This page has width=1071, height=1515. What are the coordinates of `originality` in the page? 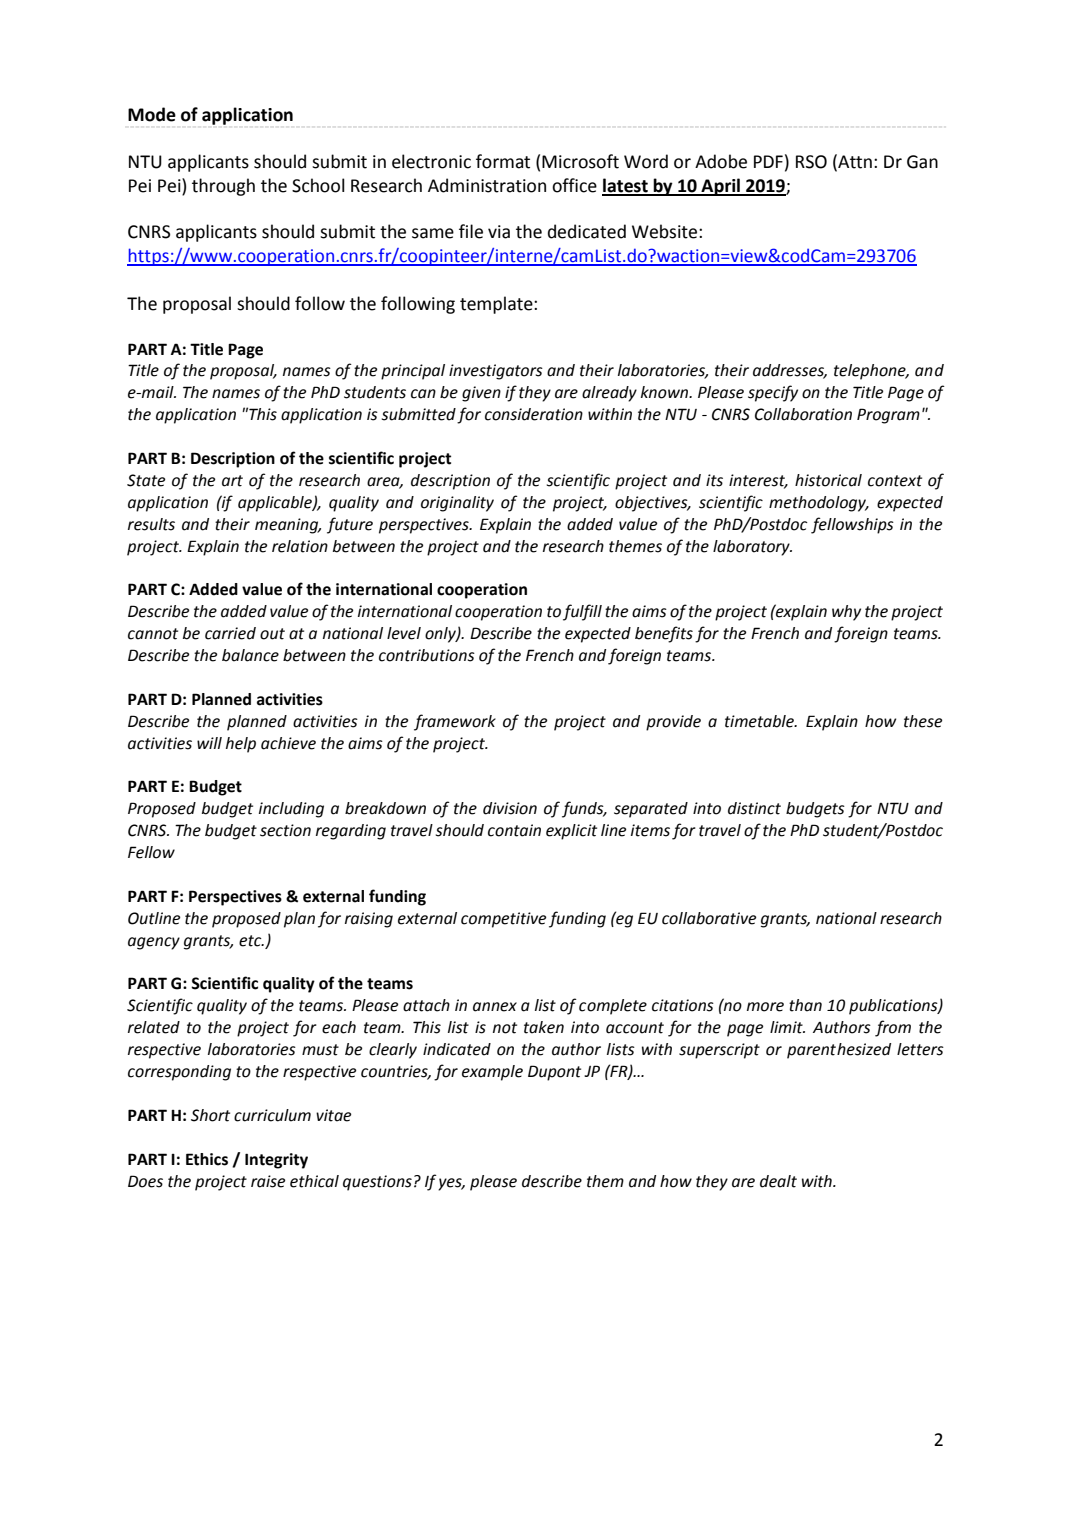 It's located at (457, 504).
